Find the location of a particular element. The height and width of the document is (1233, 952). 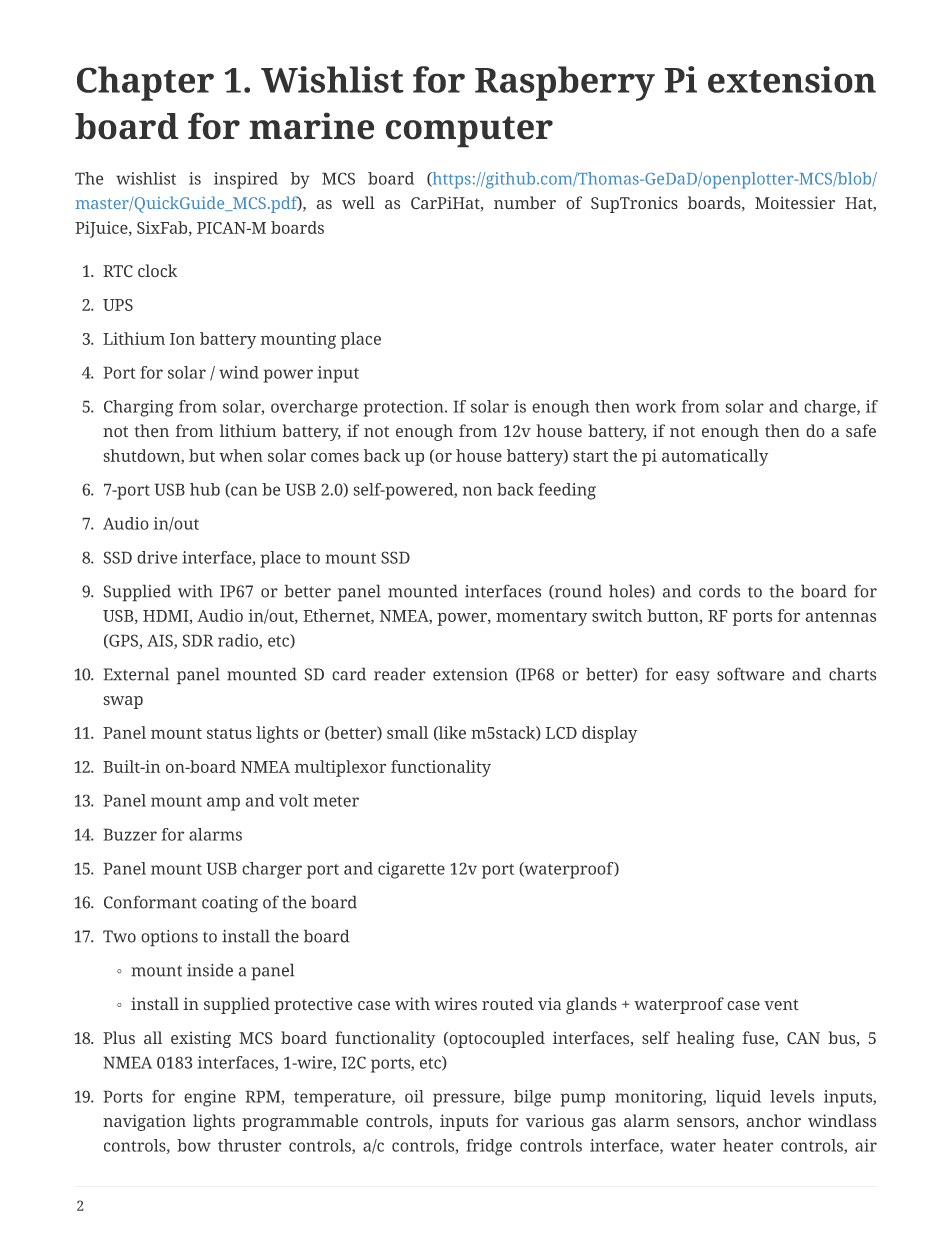

levels is located at coordinates (792, 1096).
